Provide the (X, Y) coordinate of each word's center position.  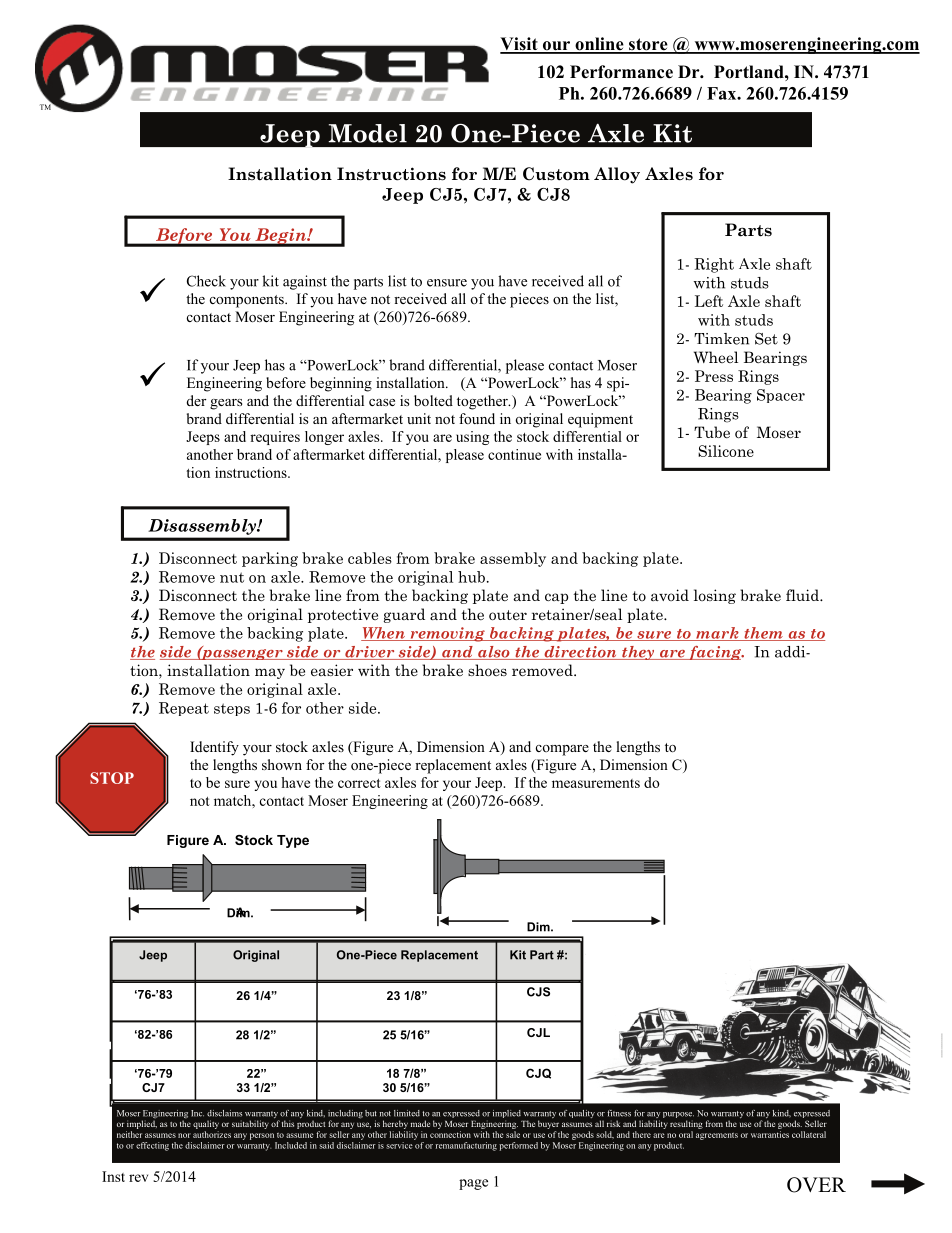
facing (715, 653)
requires (275, 438)
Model (368, 133)
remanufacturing (466, 1146)
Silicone (726, 451)
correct (359, 783)
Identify (214, 748)
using (472, 438)
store (648, 45)
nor (184, 1135)
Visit (520, 45)
